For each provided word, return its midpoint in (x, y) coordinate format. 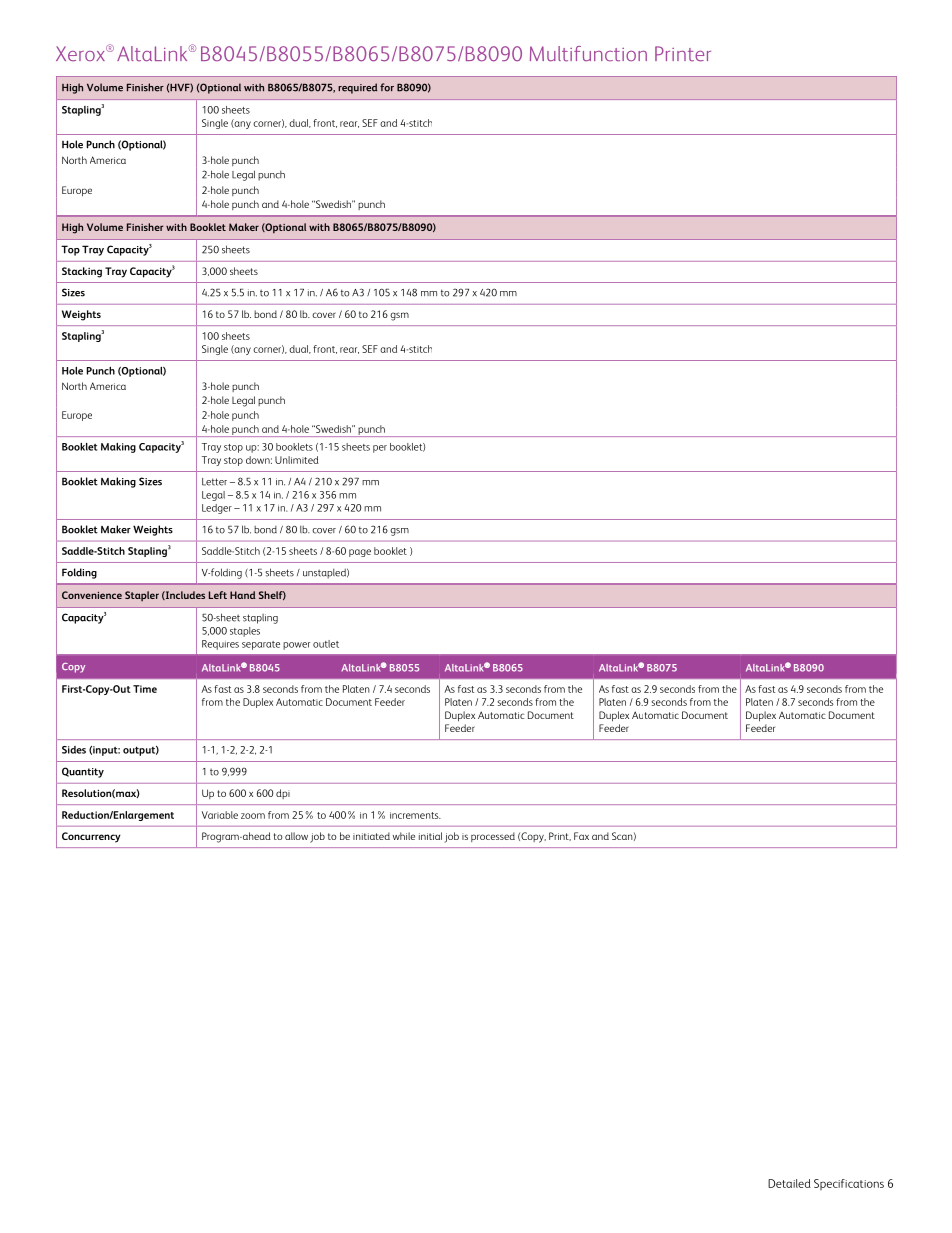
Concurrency (91, 837)
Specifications (849, 1184)
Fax (581, 836)
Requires (220, 645)
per (380, 449)
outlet (326, 644)
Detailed (789, 1183)
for (387, 87)
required (357, 88)
